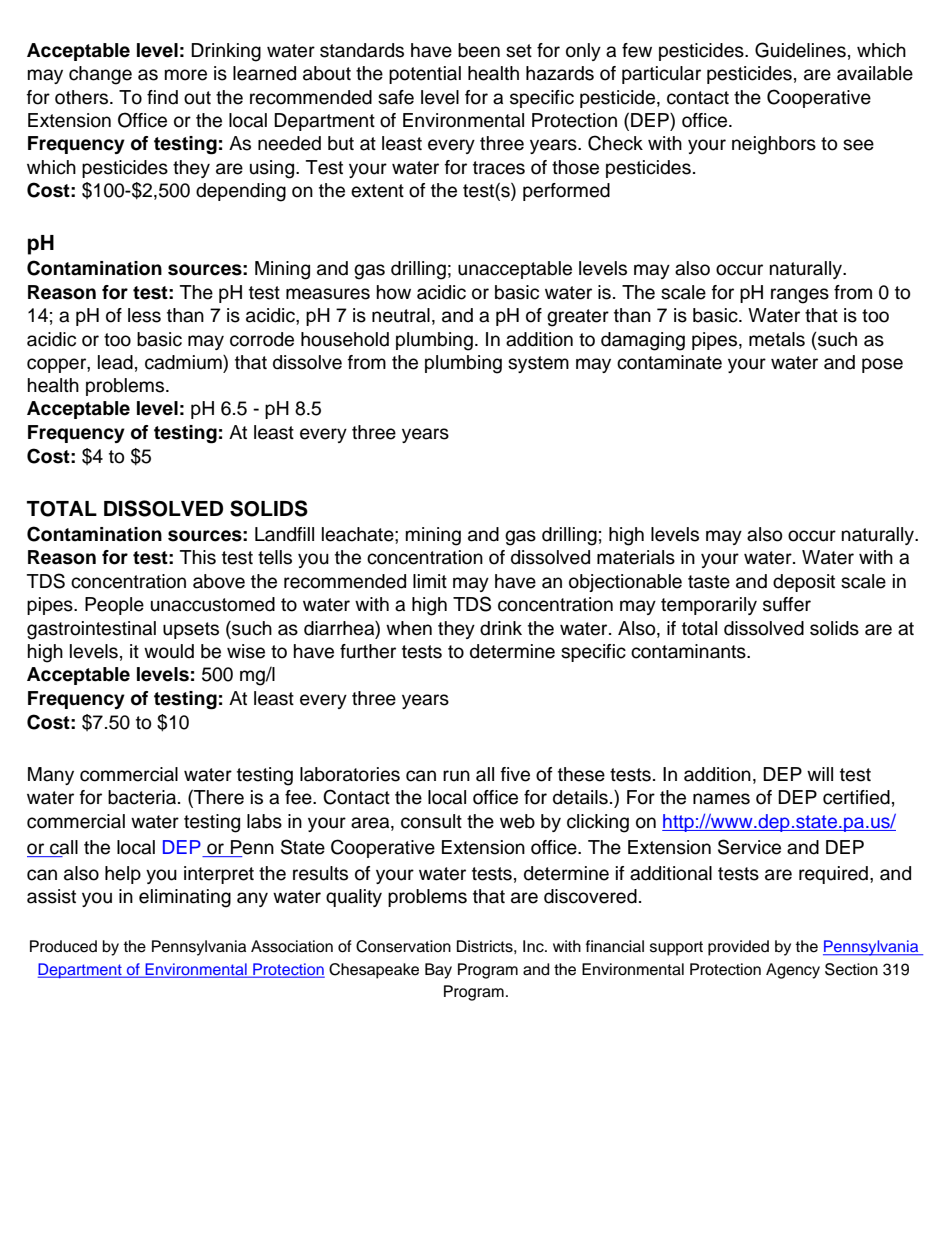  Describe the element at coordinates (198, 557) in the page. I see `This` at that location.
